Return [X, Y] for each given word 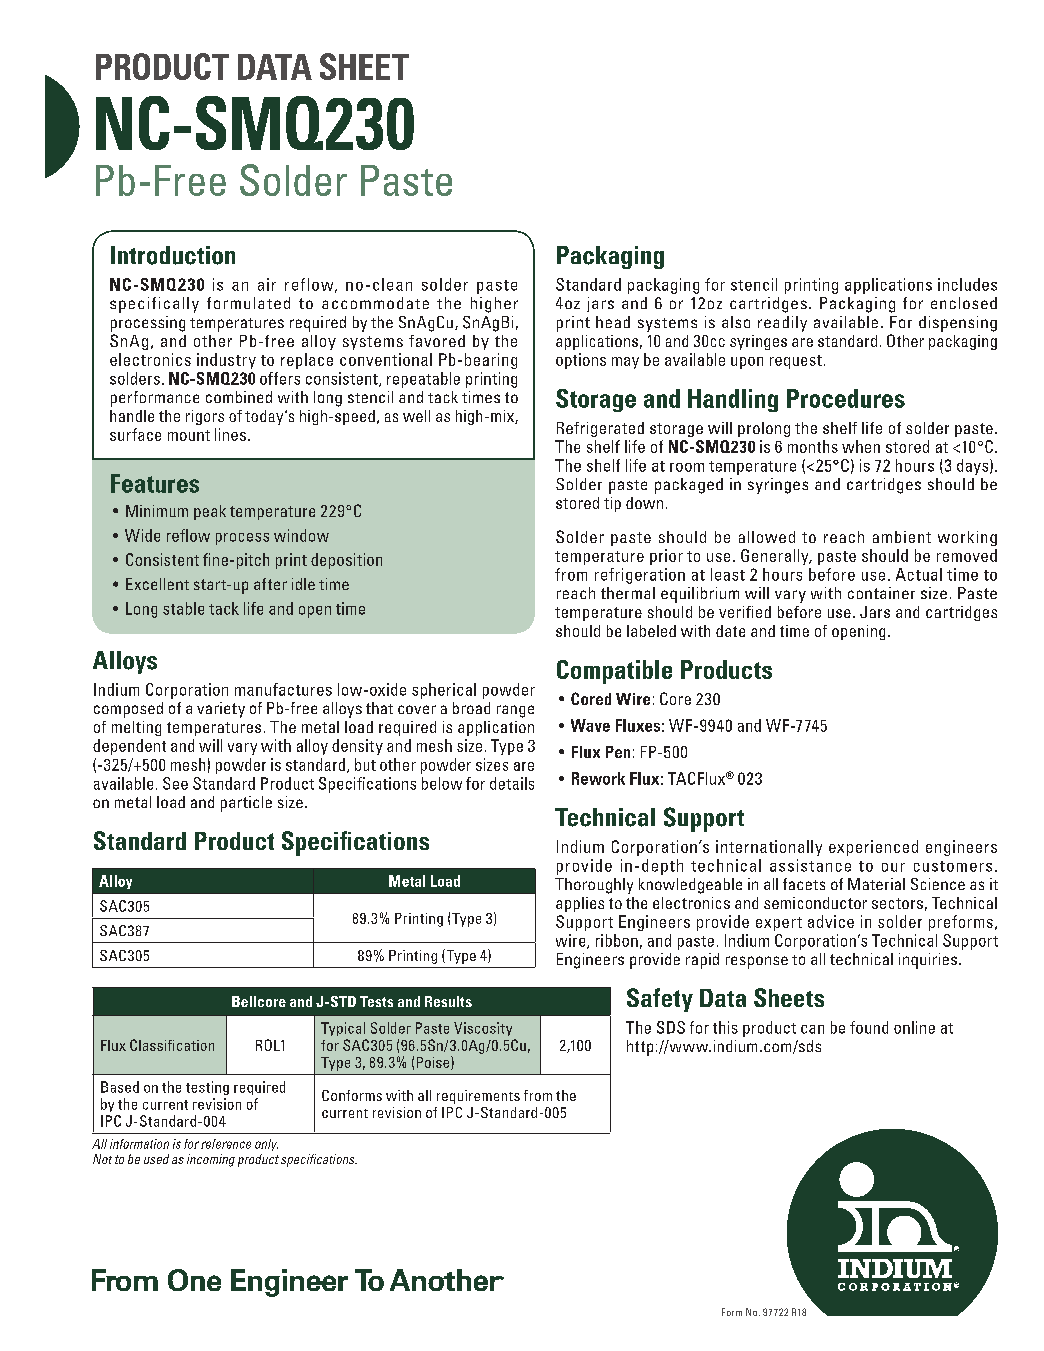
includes [967, 284]
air [267, 284]
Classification [172, 1045]
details [512, 783]
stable [183, 608]
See [175, 783]
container [881, 593]
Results [448, 1001]
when [861, 446]
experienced [873, 848]
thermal [628, 593]
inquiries [929, 961]
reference [226, 1144]
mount [189, 435]
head [613, 322]
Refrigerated [600, 429]
